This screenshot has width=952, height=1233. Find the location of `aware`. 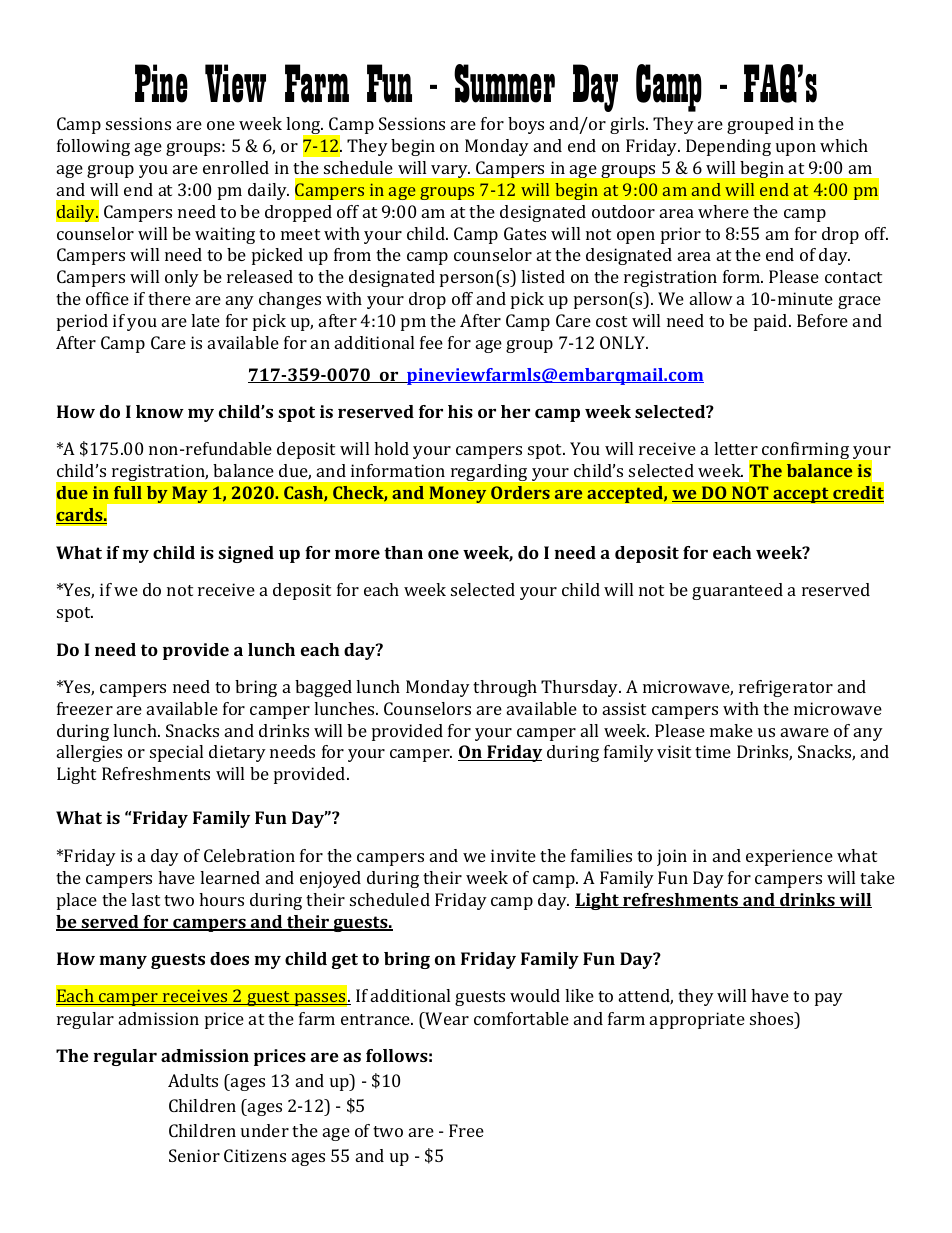

aware is located at coordinates (805, 732).
